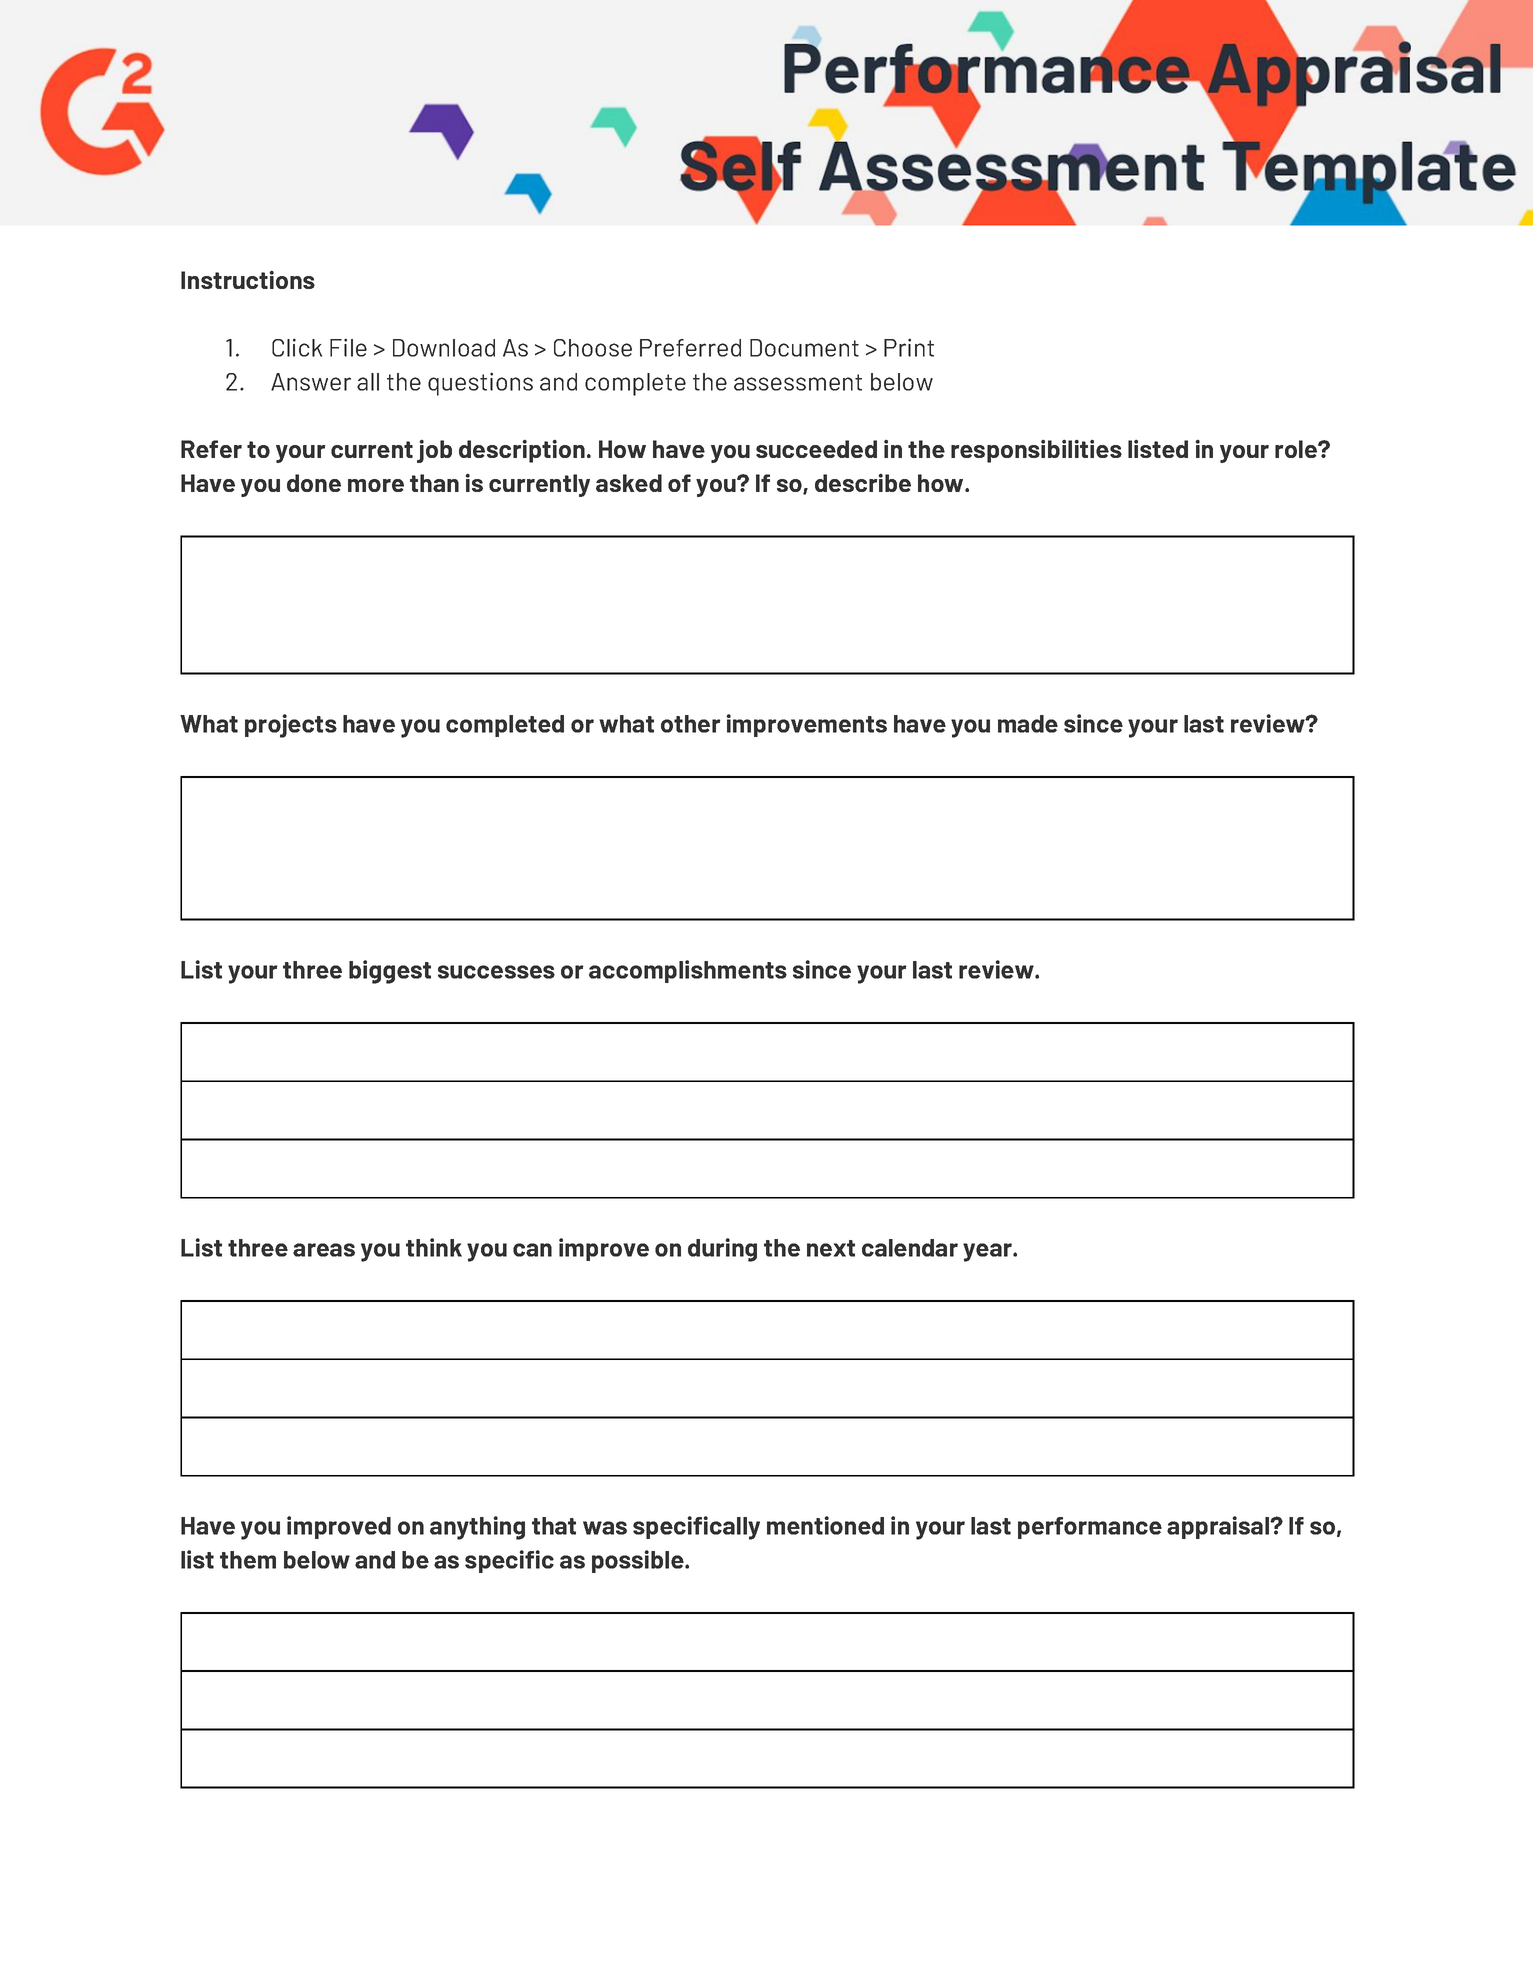 The height and width of the screenshot is (1984, 1533). What do you see at coordinates (477, 1528) in the screenshot?
I see `anything` at bounding box center [477, 1528].
